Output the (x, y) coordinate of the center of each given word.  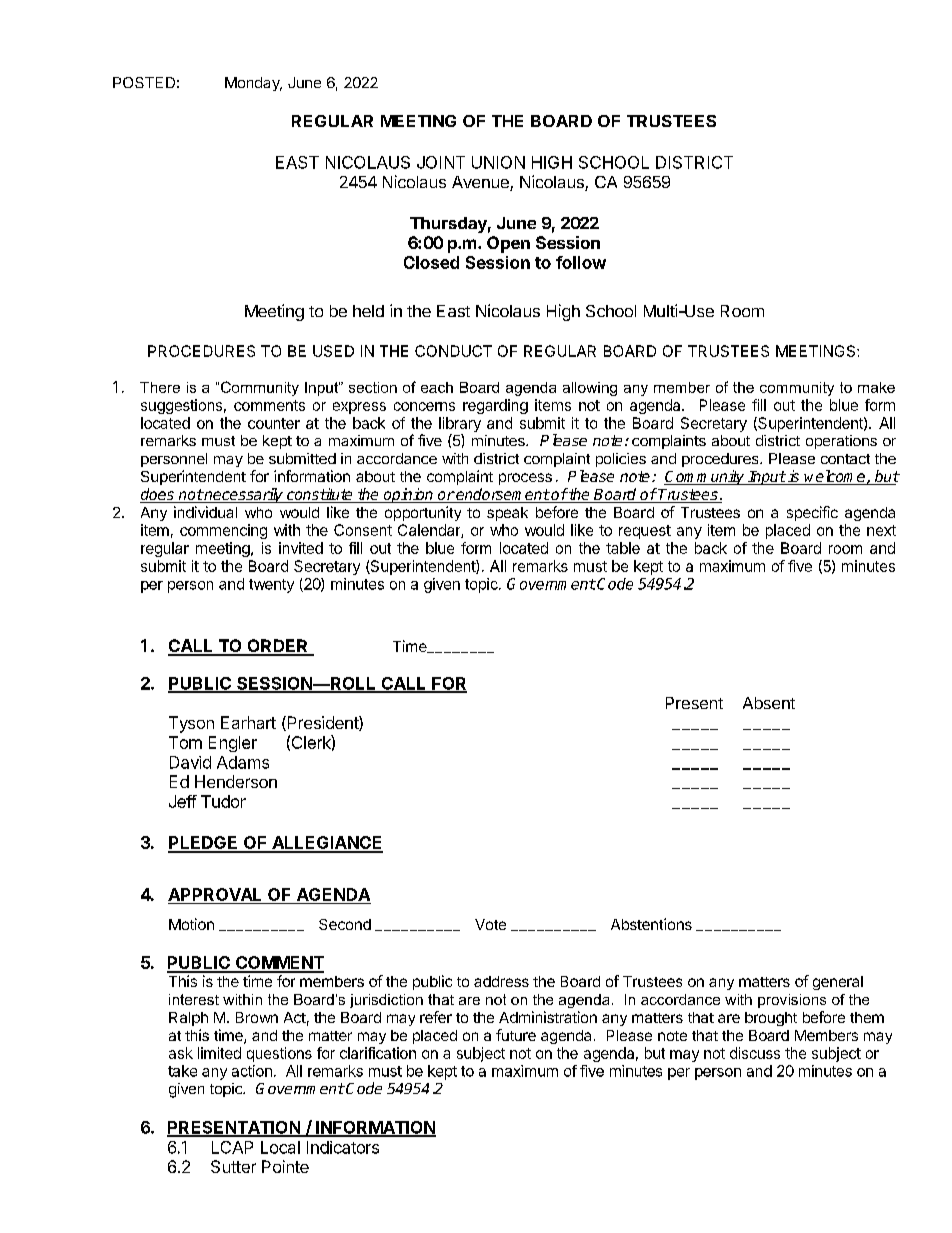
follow (581, 262)
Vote (490, 924)
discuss (755, 1053)
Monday (253, 84)
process (525, 479)
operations (841, 442)
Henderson (236, 781)
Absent (769, 703)
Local (280, 1147)
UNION (498, 162)
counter (274, 423)
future (516, 1035)
